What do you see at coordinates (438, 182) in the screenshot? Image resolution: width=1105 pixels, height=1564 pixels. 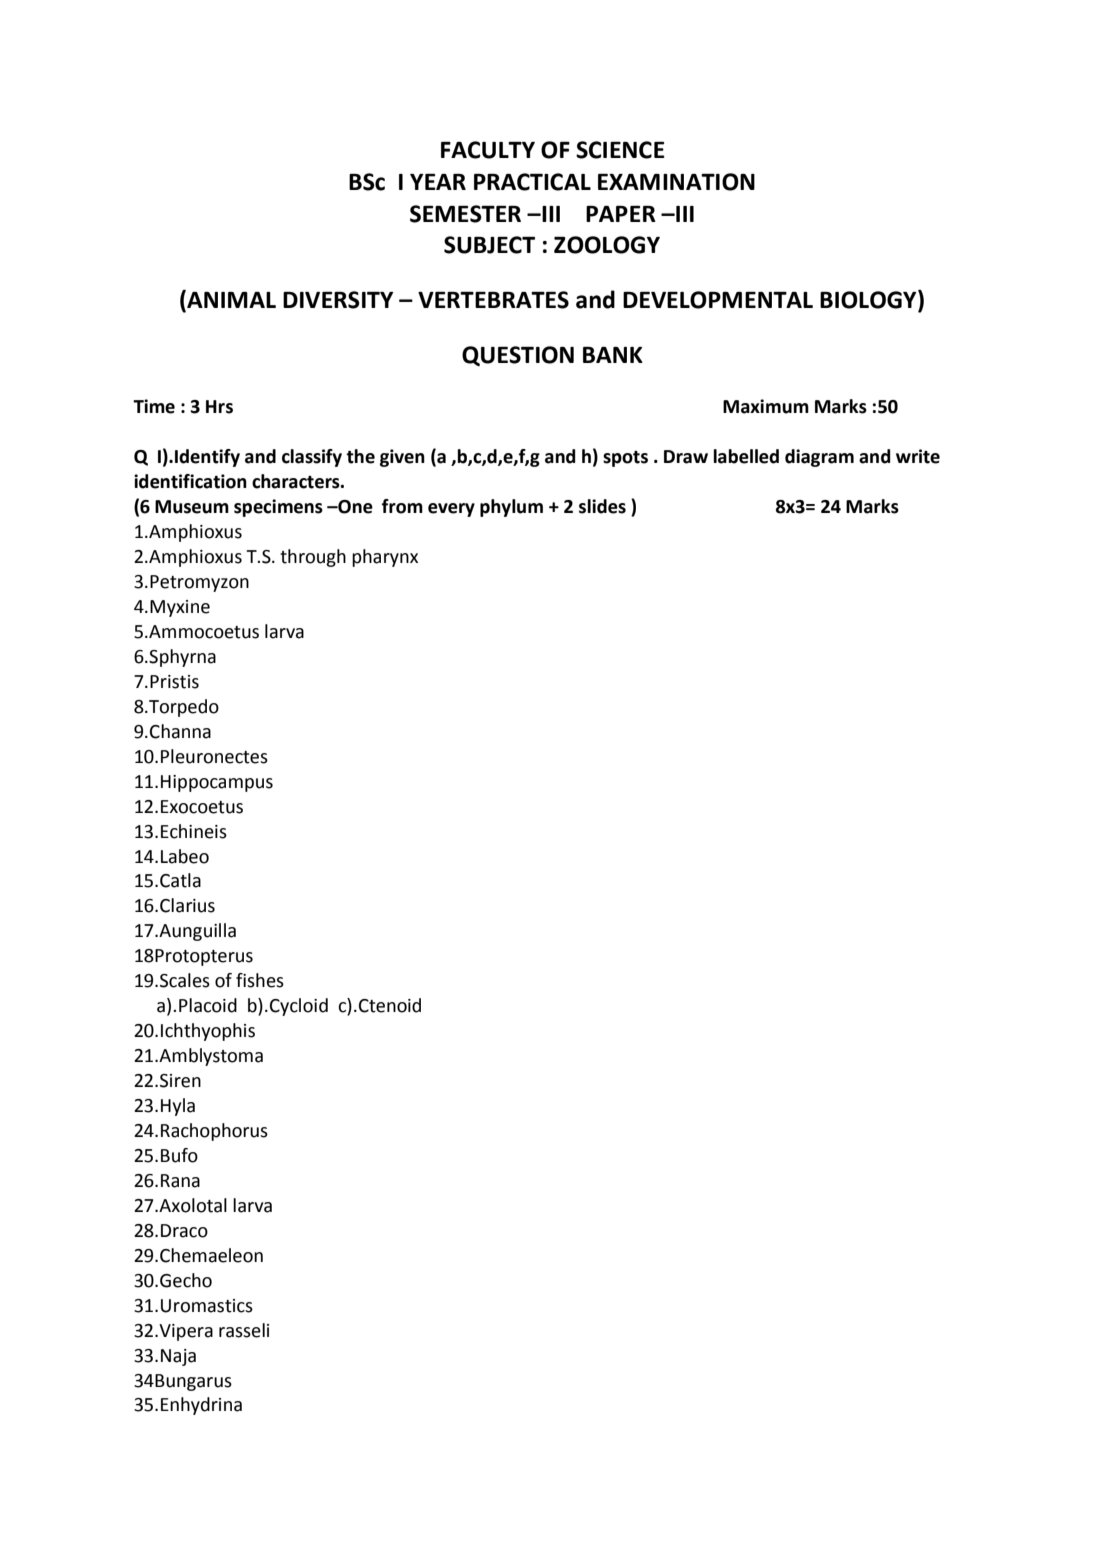 I see `YEAR` at bounding box center [438, 182].
